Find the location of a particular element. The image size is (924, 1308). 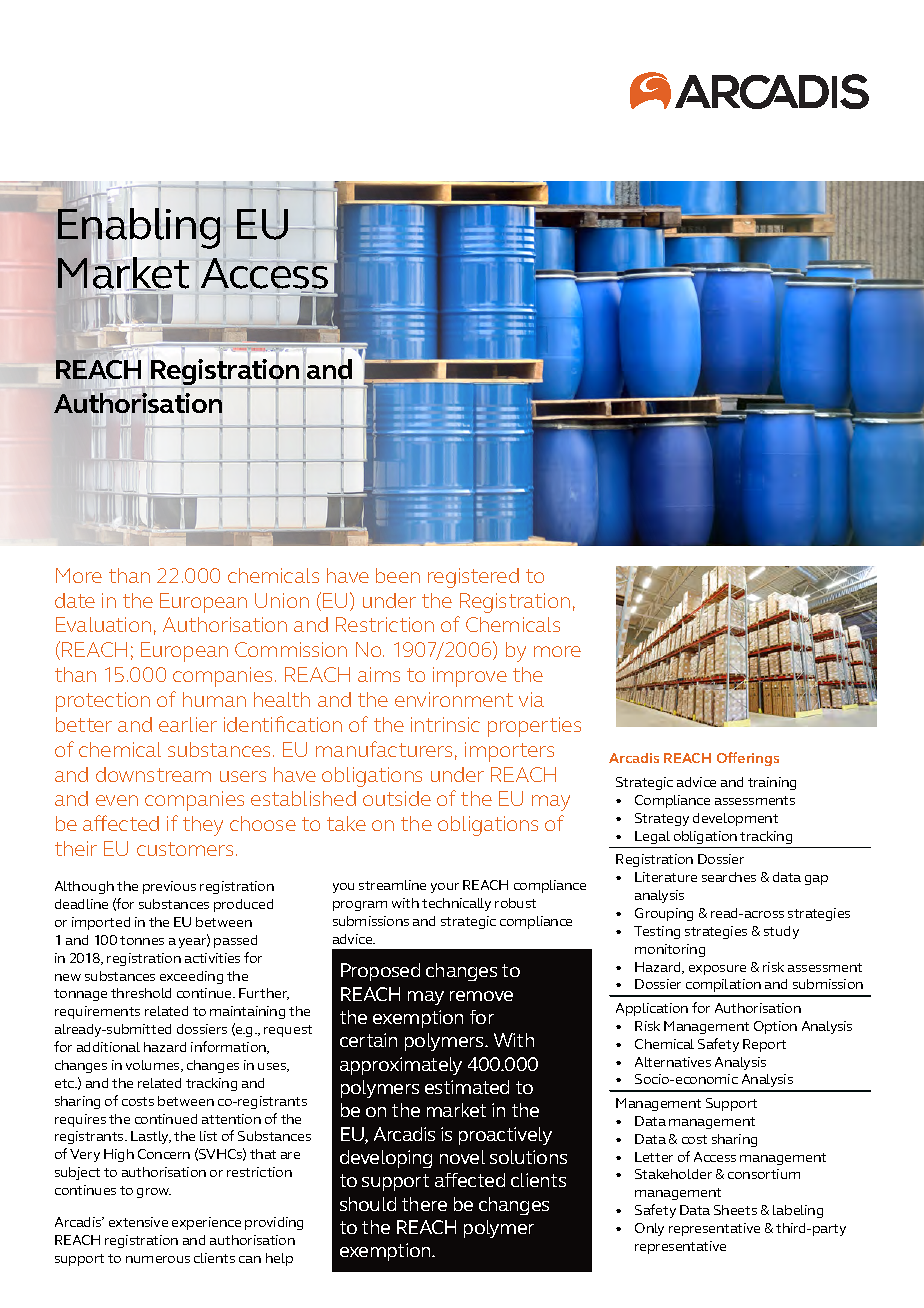

tonnes is located at coordinates (142, 940).
